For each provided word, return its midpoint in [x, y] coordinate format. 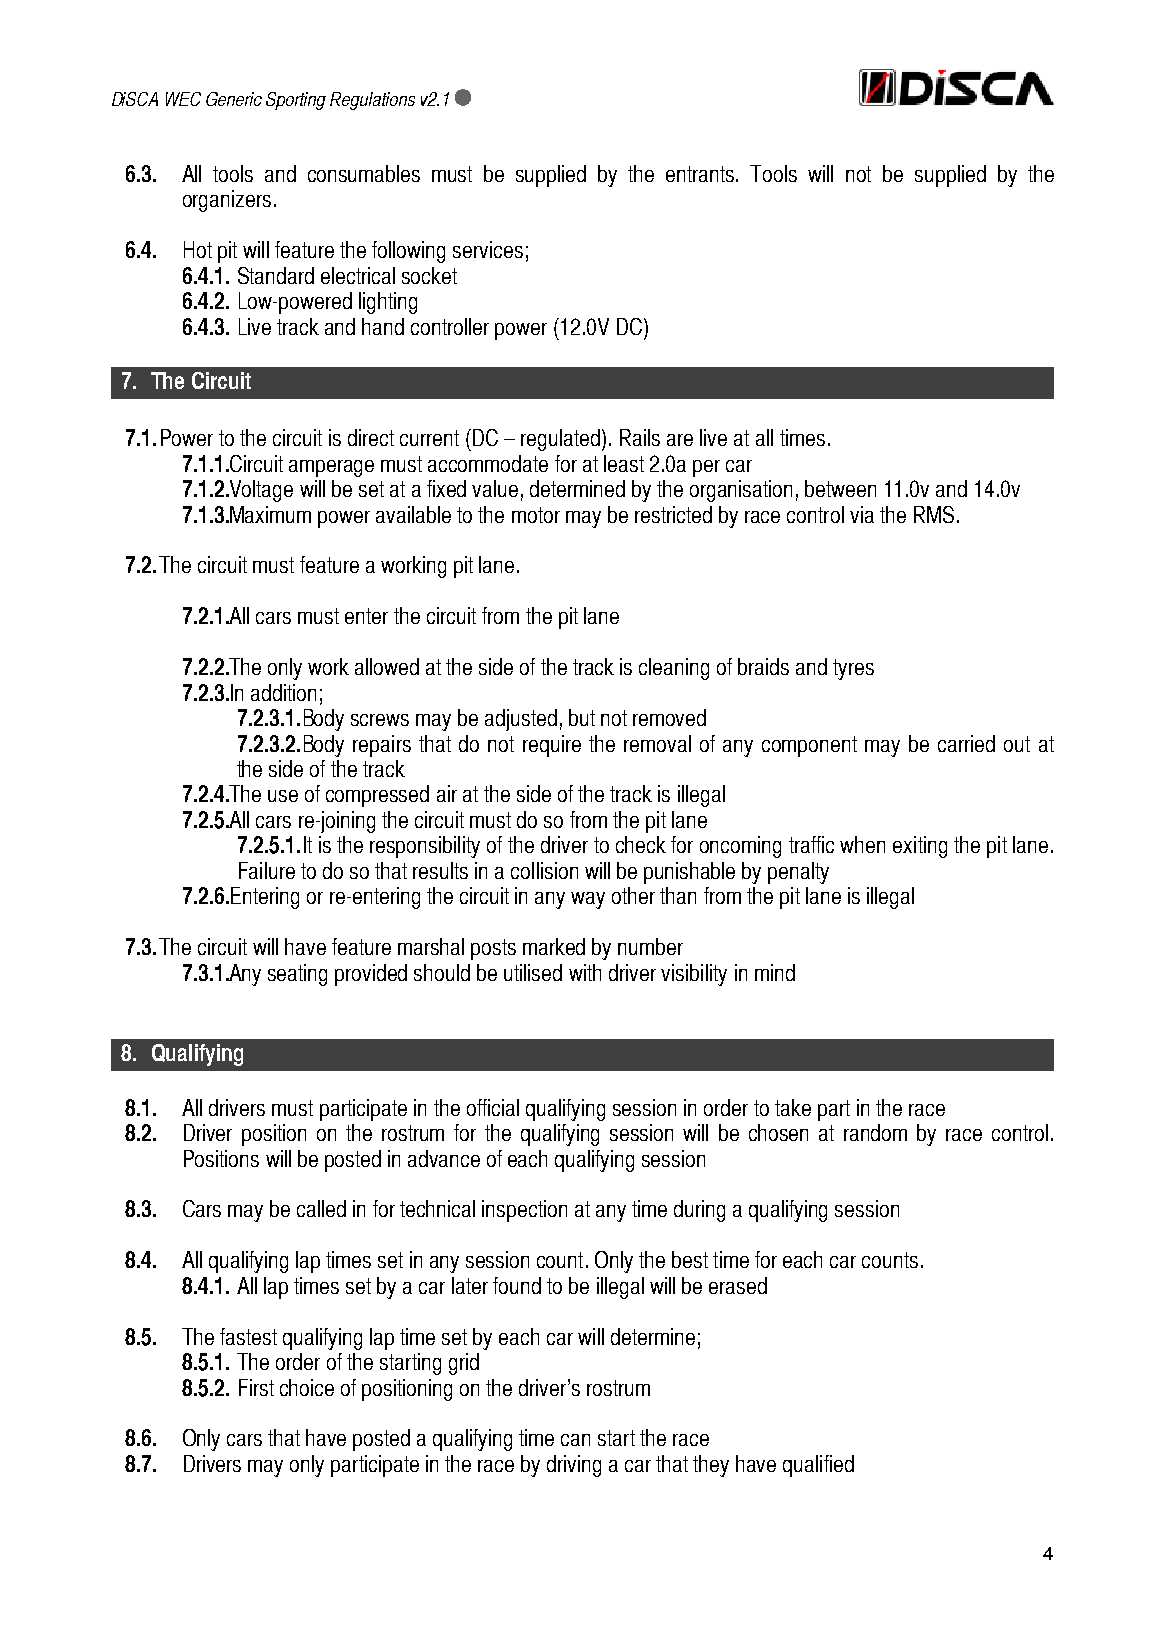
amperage [331, 468]
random [875, 1132]
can [575, 1440]
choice [307, 1387]
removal [657, 743]
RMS [934, 514]
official [493, 1107]
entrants [701, 174]
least [624, 463]
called [321, 1208]
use [283, 796]
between [840, 488]
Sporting [296, 101]
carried [966, 743]
